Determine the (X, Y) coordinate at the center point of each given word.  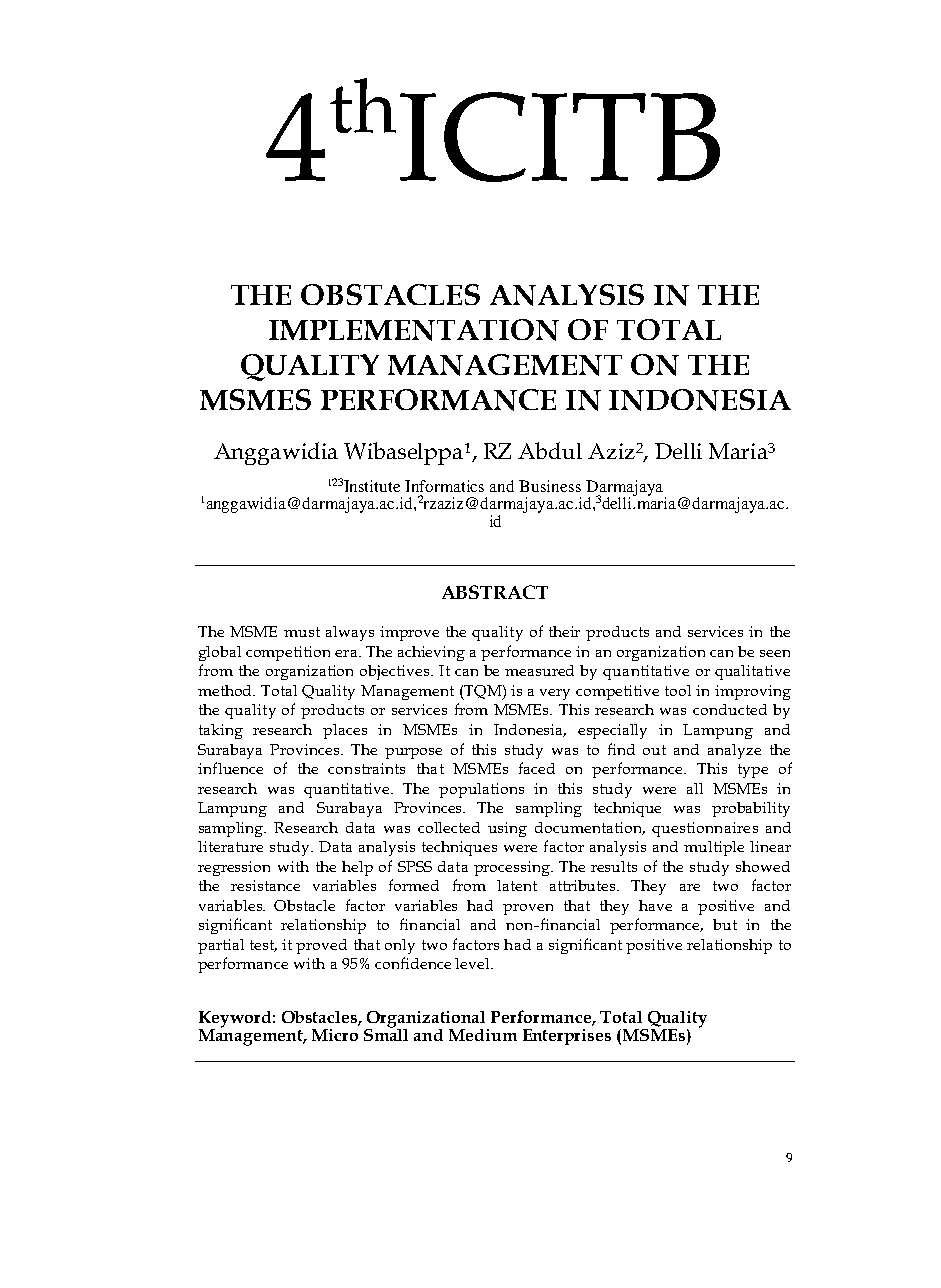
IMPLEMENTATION (414, 330)
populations (481, 790)
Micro (335, 1035)
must (302, 632)
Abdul (550, 450)
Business (550, 486)
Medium (483, 1035)
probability (751, 809)
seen (775, 653)
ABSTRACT (495, 592)
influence (230, 768)
